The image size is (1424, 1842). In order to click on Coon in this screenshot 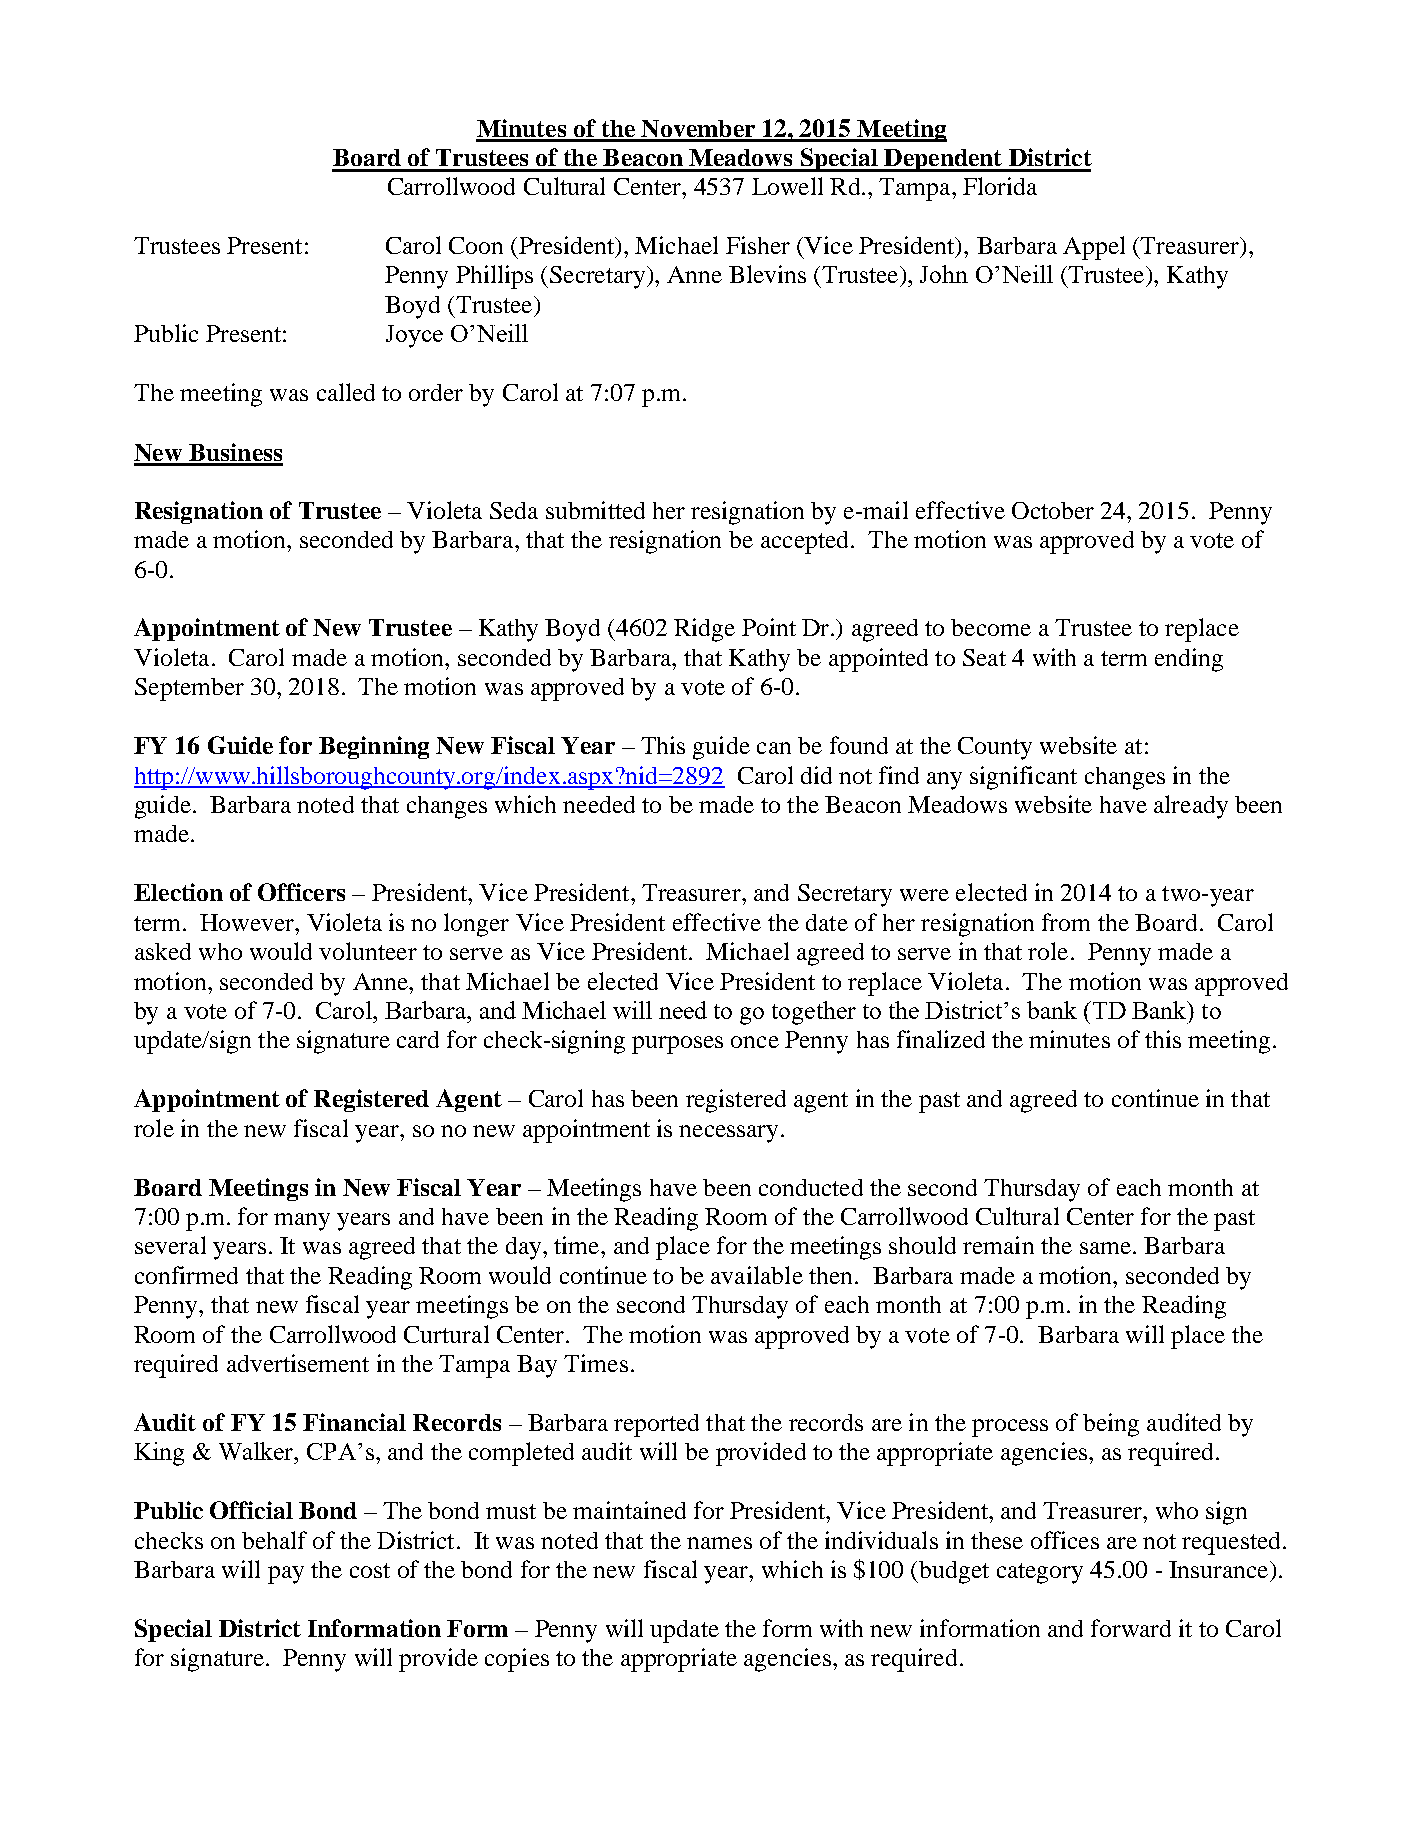, I will do `click(476, 245)`.
